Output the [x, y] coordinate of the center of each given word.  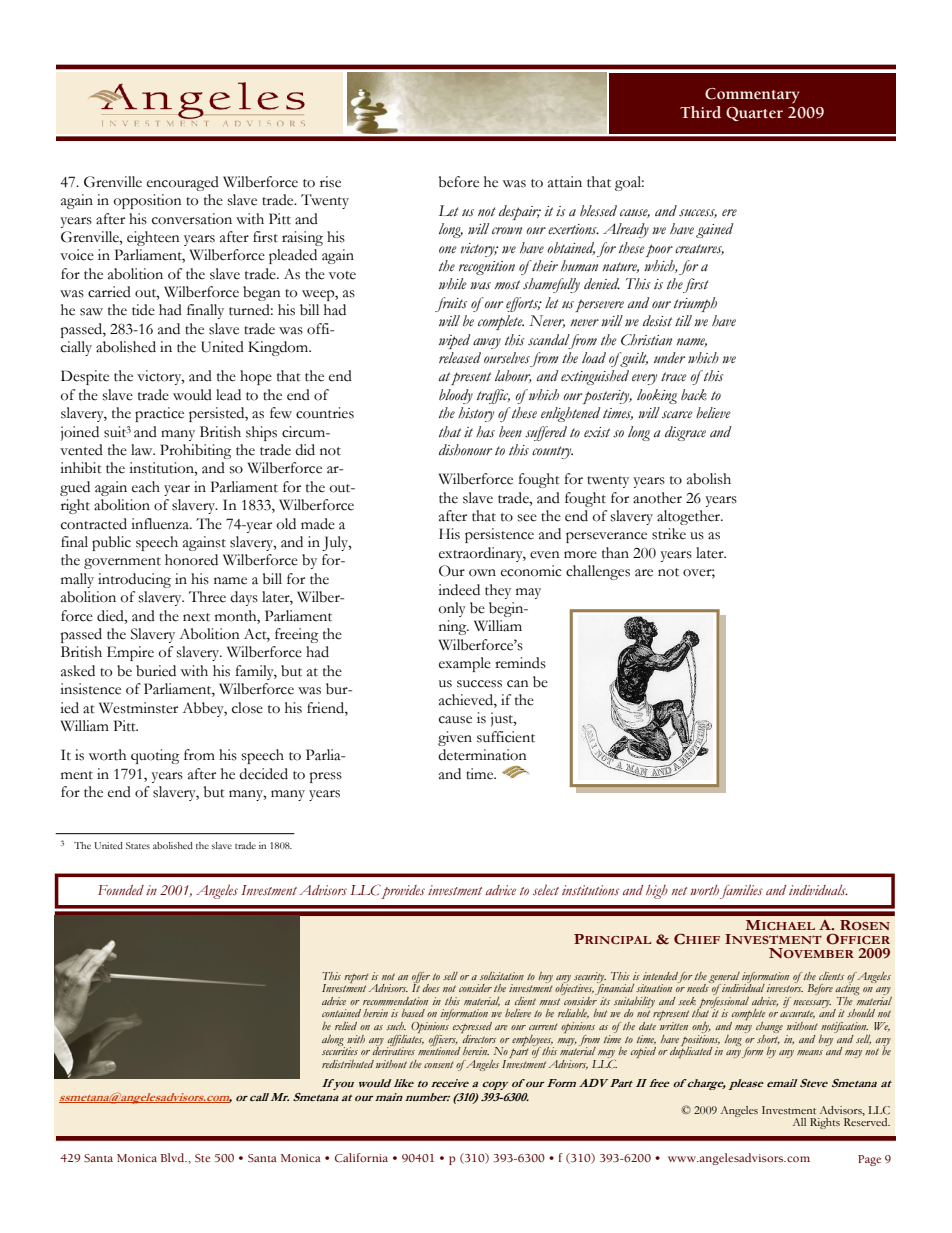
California [361, 1158]
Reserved [867, 1122]
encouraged [183, 183]
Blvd [173, 1157]
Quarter [754, 114]
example [465, 664]
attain [565, 182]
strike [669, 534]
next [196, 617]
